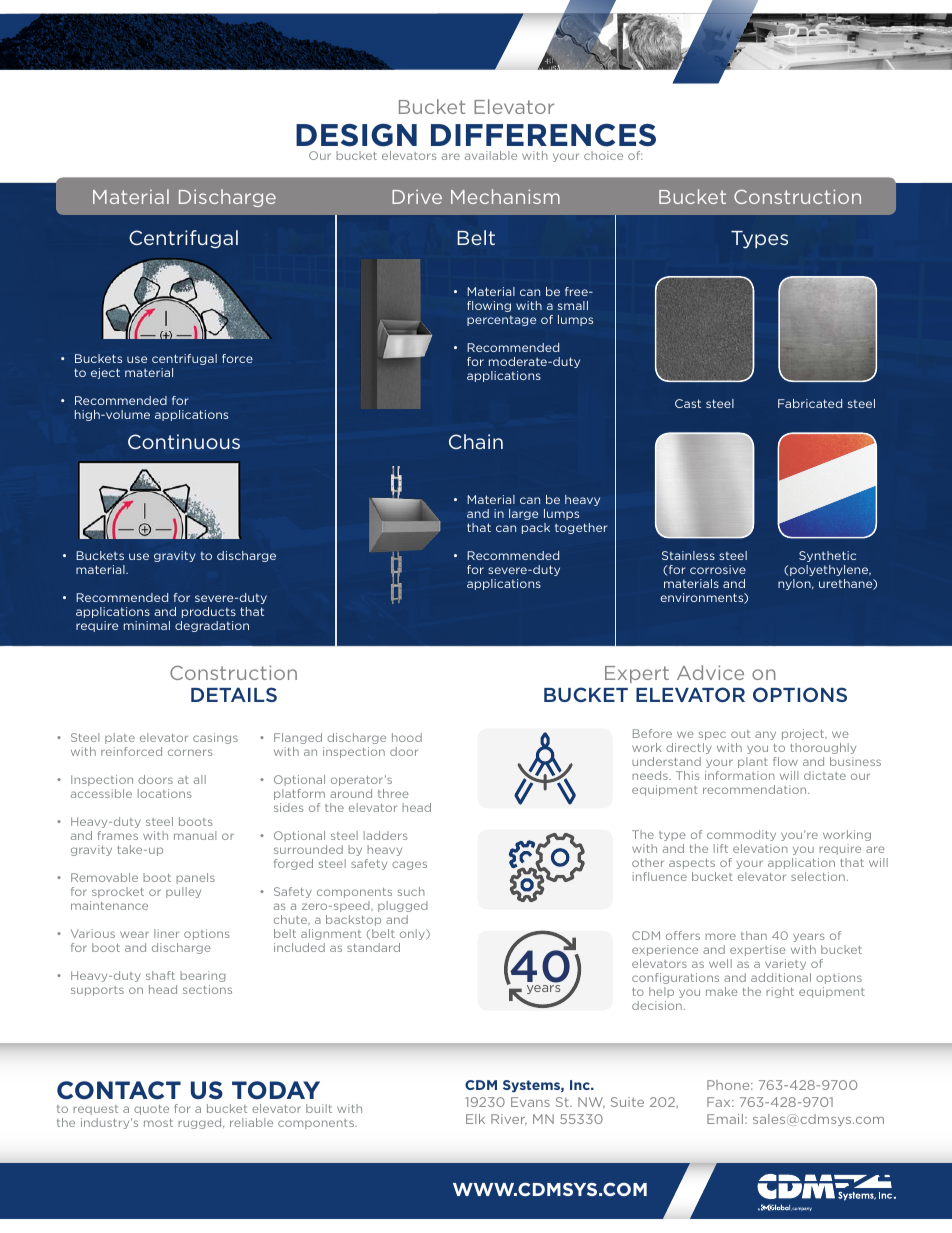  Describe the element at coordinates (184, 441) in the screenshot. I see `Continuous` at that location.
